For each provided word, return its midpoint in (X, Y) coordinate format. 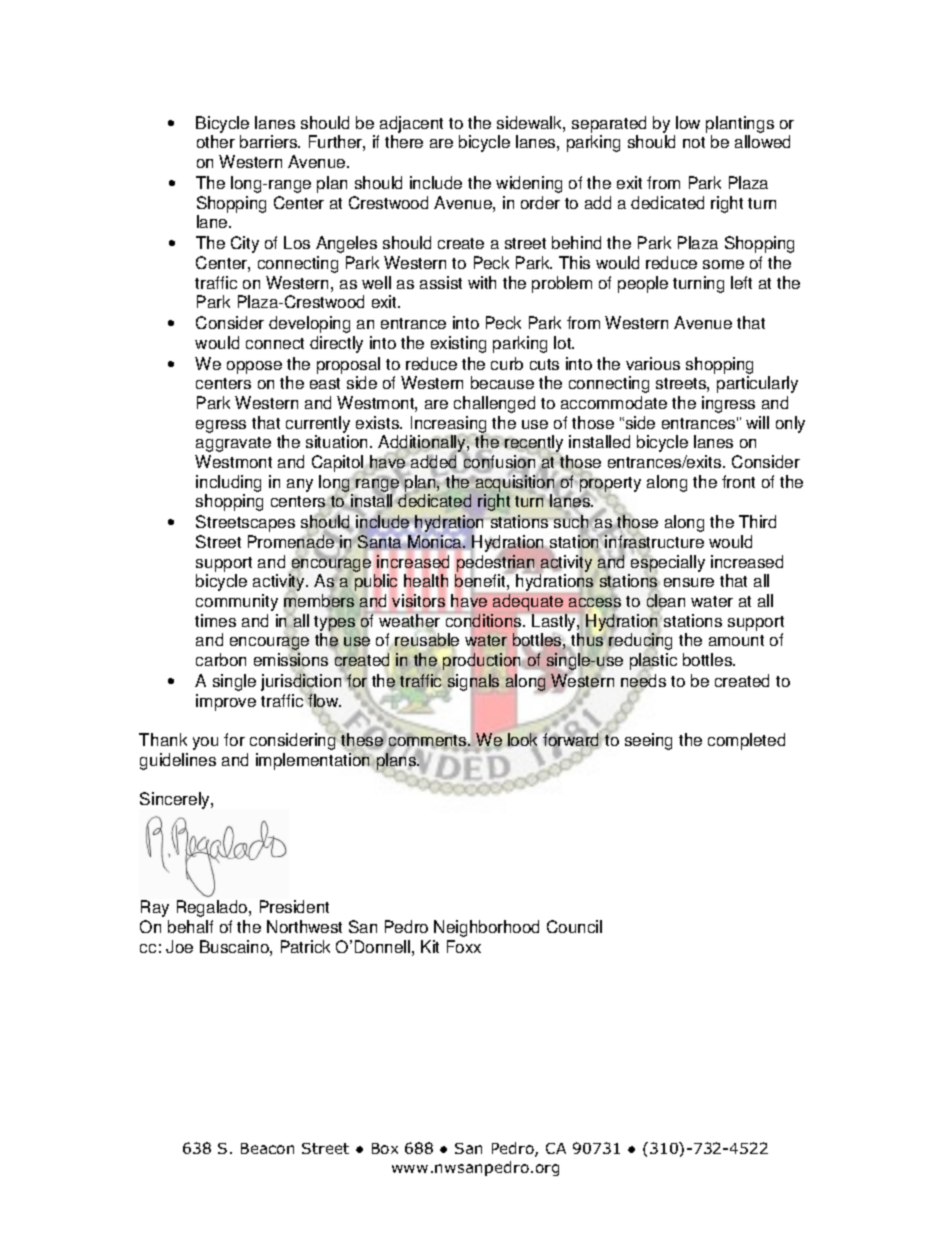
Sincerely (176, 800)
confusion (499, 461)
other (216, 141)
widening (529, 184)
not (694, 142)
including (228, 483)
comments (429, 740)
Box (385, 1148)
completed (746, 741)
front (738, 481)
